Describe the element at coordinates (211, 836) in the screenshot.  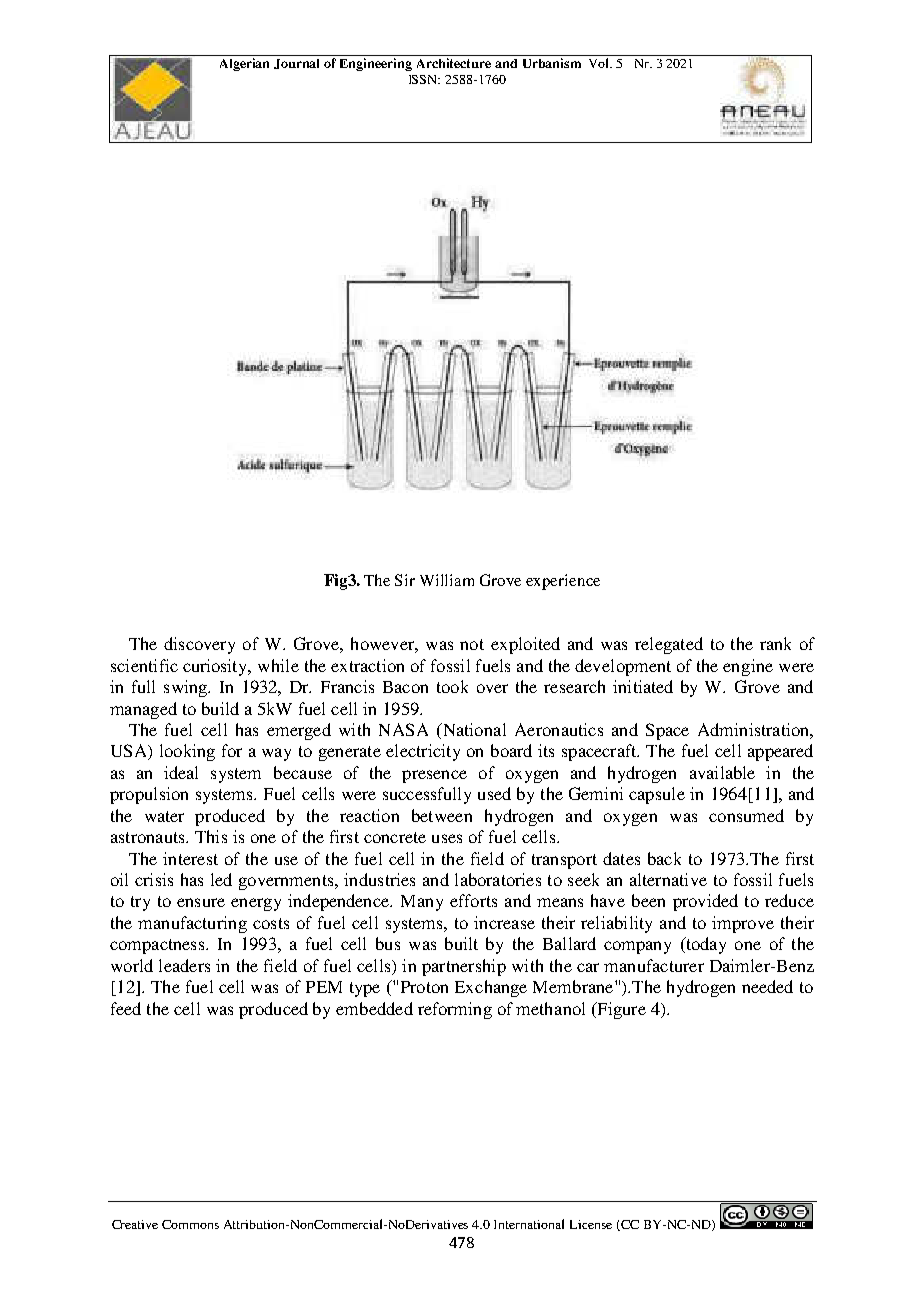
I see `This` at that location.
